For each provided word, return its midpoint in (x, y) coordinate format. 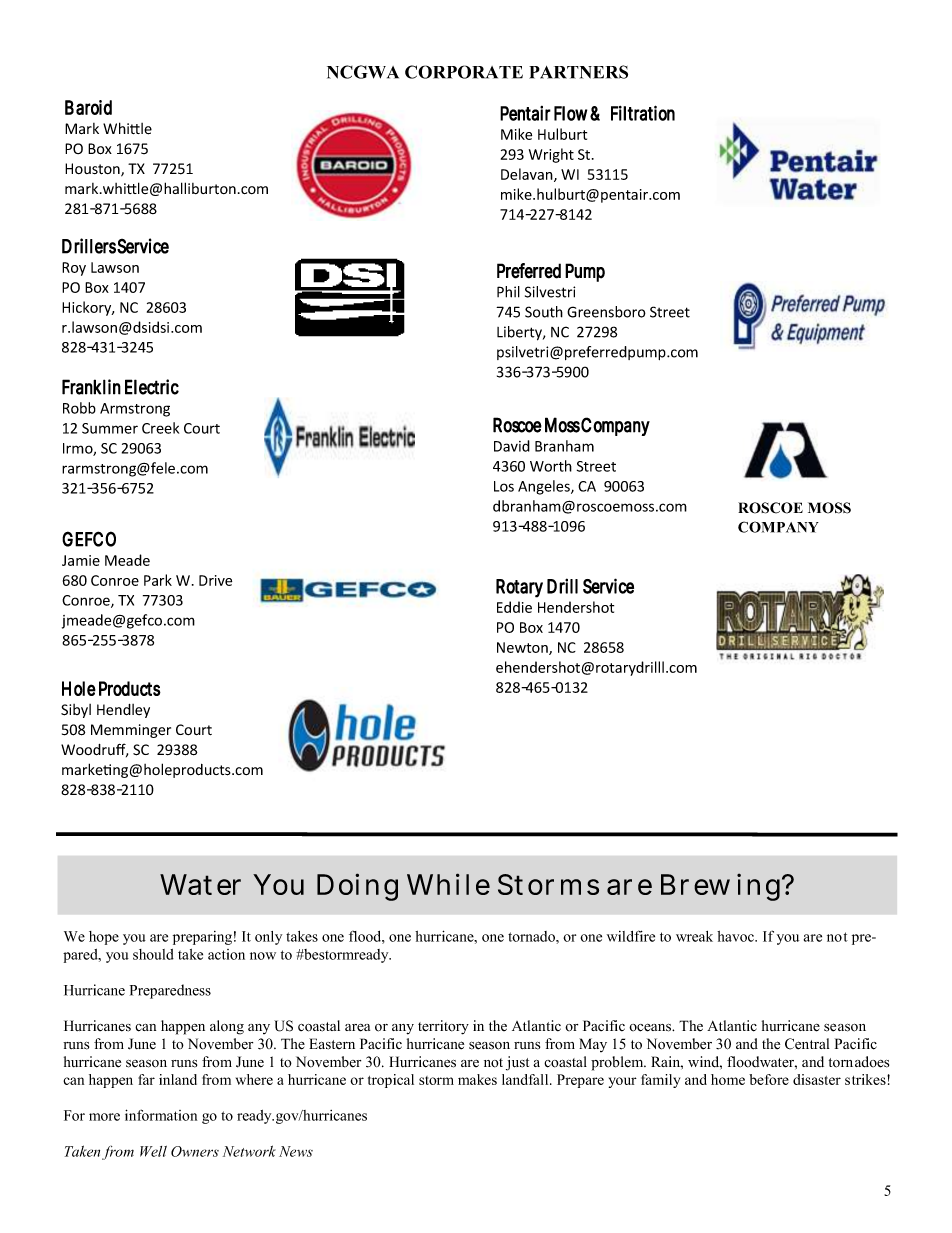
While (448, 884)
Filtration (643, 113)
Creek (160, 428)
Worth (551, 466)
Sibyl (76, 711)
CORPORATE (464, 72)
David (512, 446)
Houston (93, 170)
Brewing (720, 887)
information (161, 1115)
